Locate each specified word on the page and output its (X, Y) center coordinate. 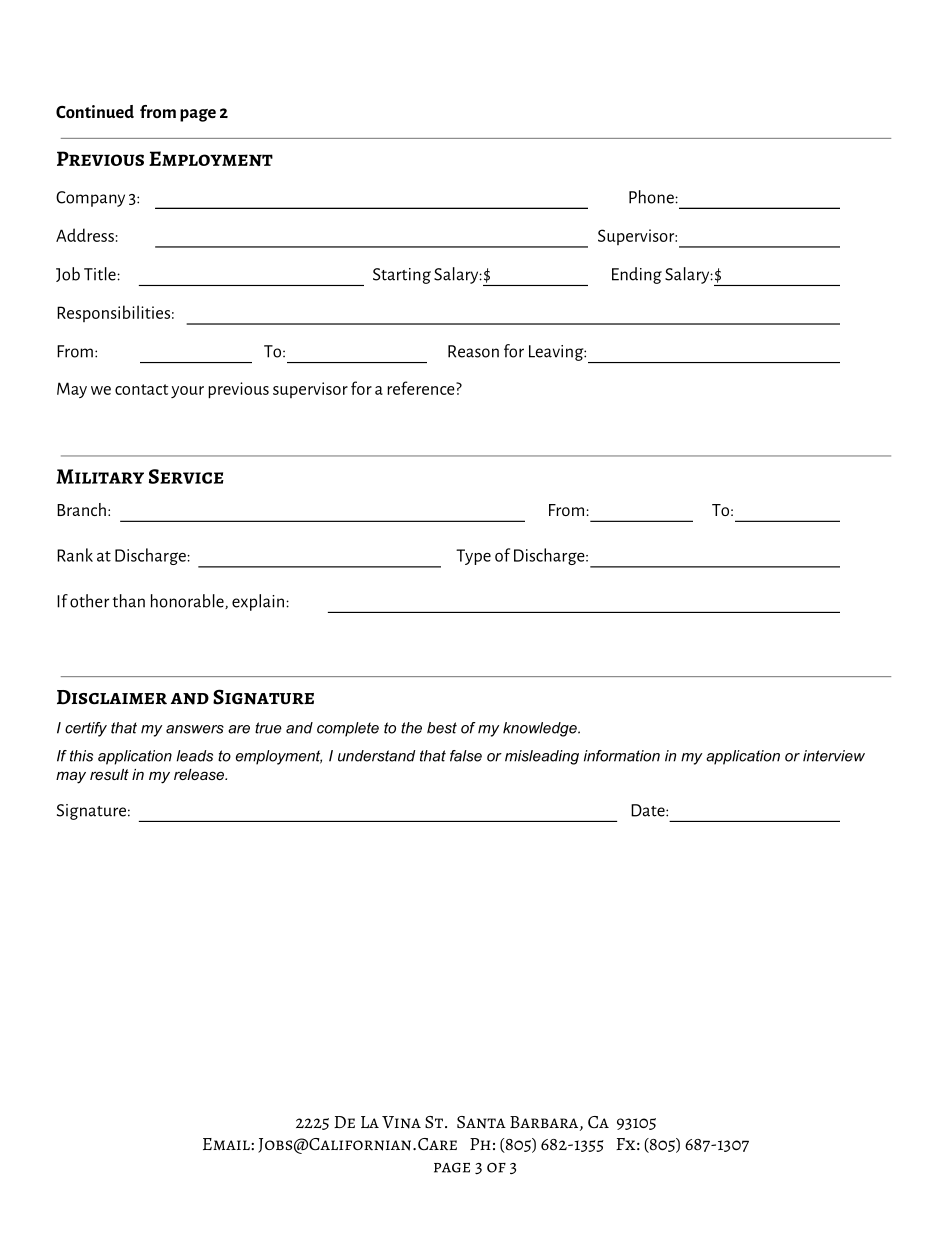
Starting (402, 276)
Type (473, 557)
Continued (95, 111)
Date (649, 810)
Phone (652, 197)
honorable (188, 601)
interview (834, 756)
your (187, 392)
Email (227, 1144)
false (466, 756)
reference (422, 388)
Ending (637, 275)
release (200, 774)
